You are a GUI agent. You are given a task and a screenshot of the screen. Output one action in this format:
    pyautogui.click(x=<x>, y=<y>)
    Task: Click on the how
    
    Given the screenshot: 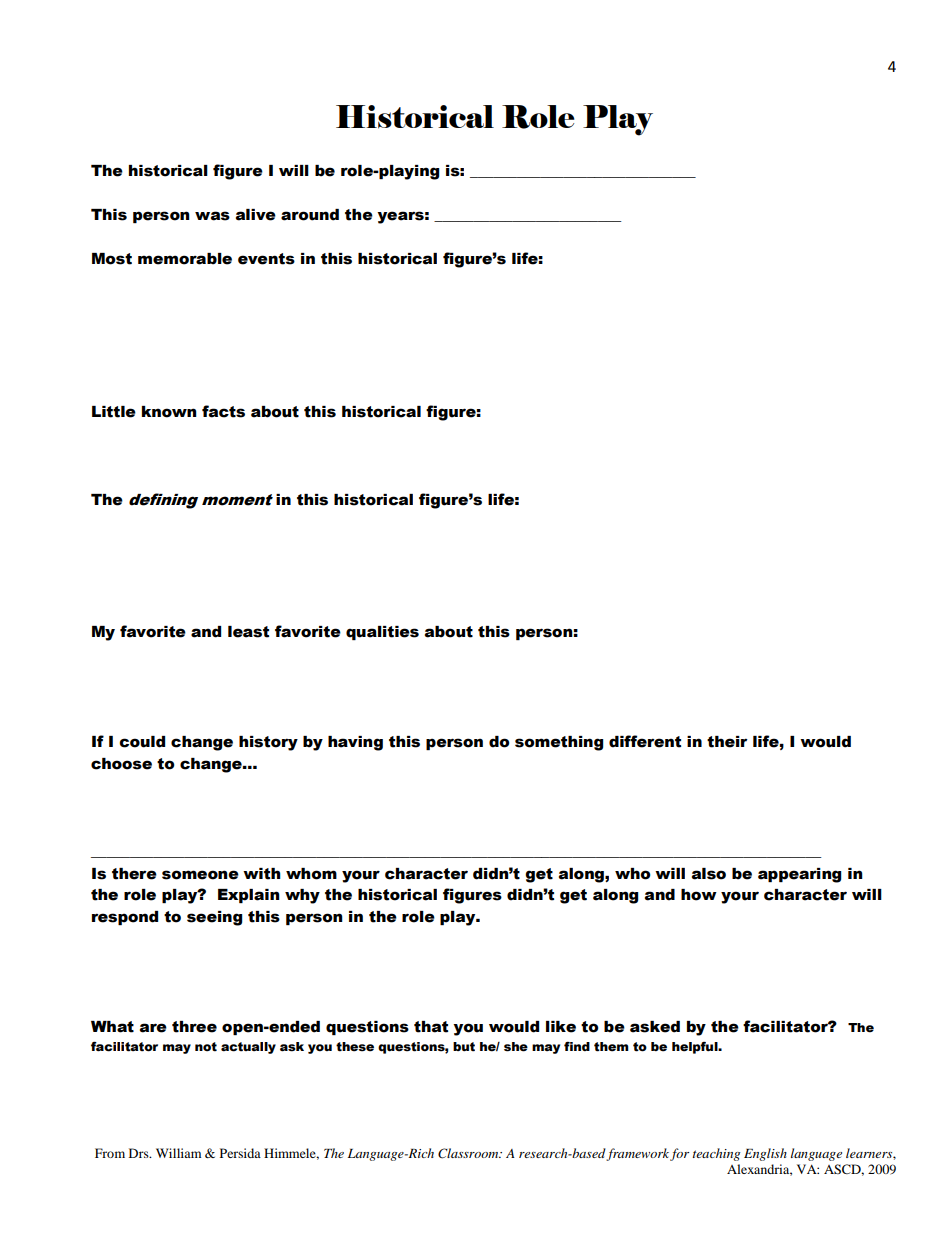 What is the action you would take?
    pyautogui.click(x=699, y=895)
